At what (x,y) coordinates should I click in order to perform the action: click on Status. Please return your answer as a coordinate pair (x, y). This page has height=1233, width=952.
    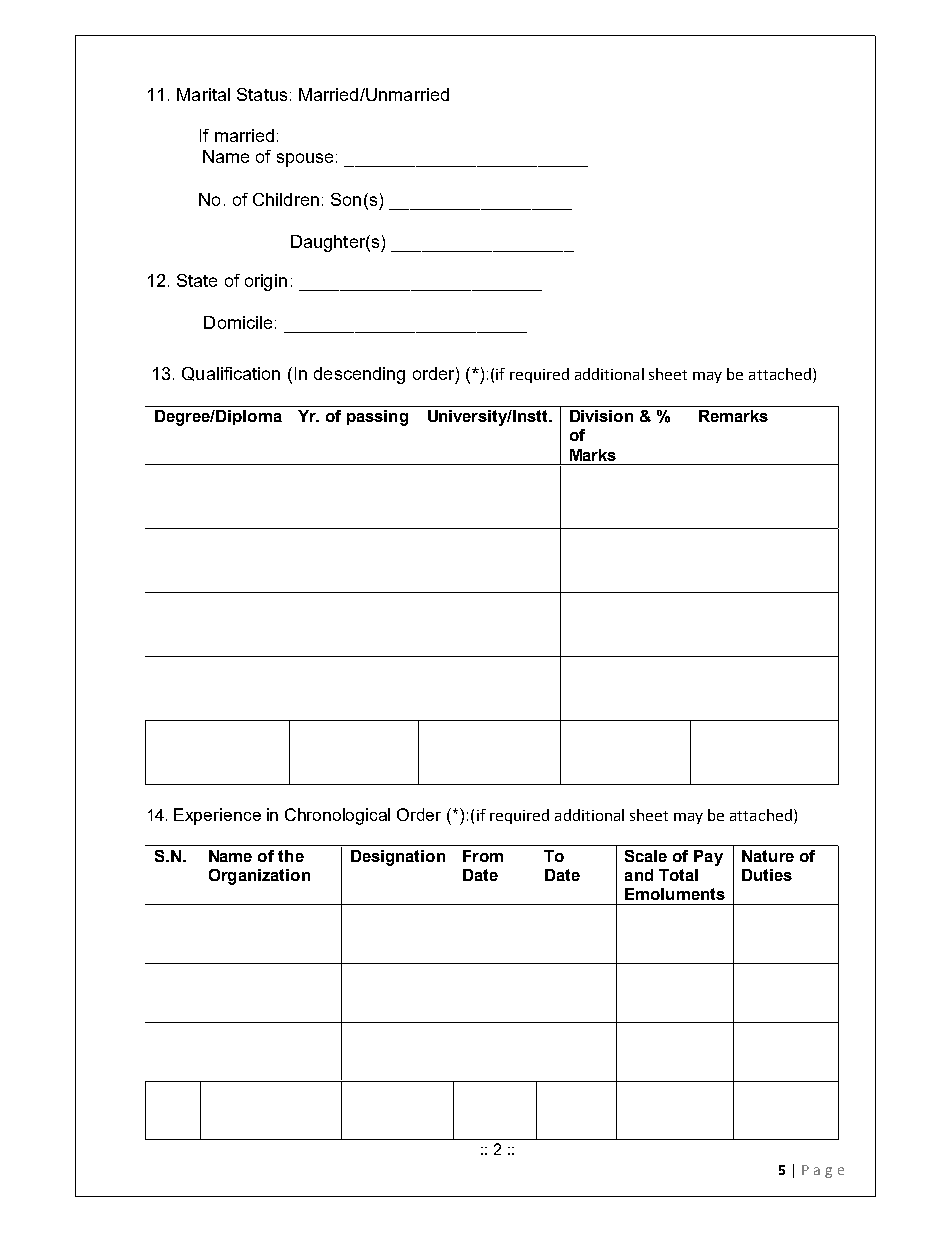
    Looking at the image, I should click on (262, 94).
